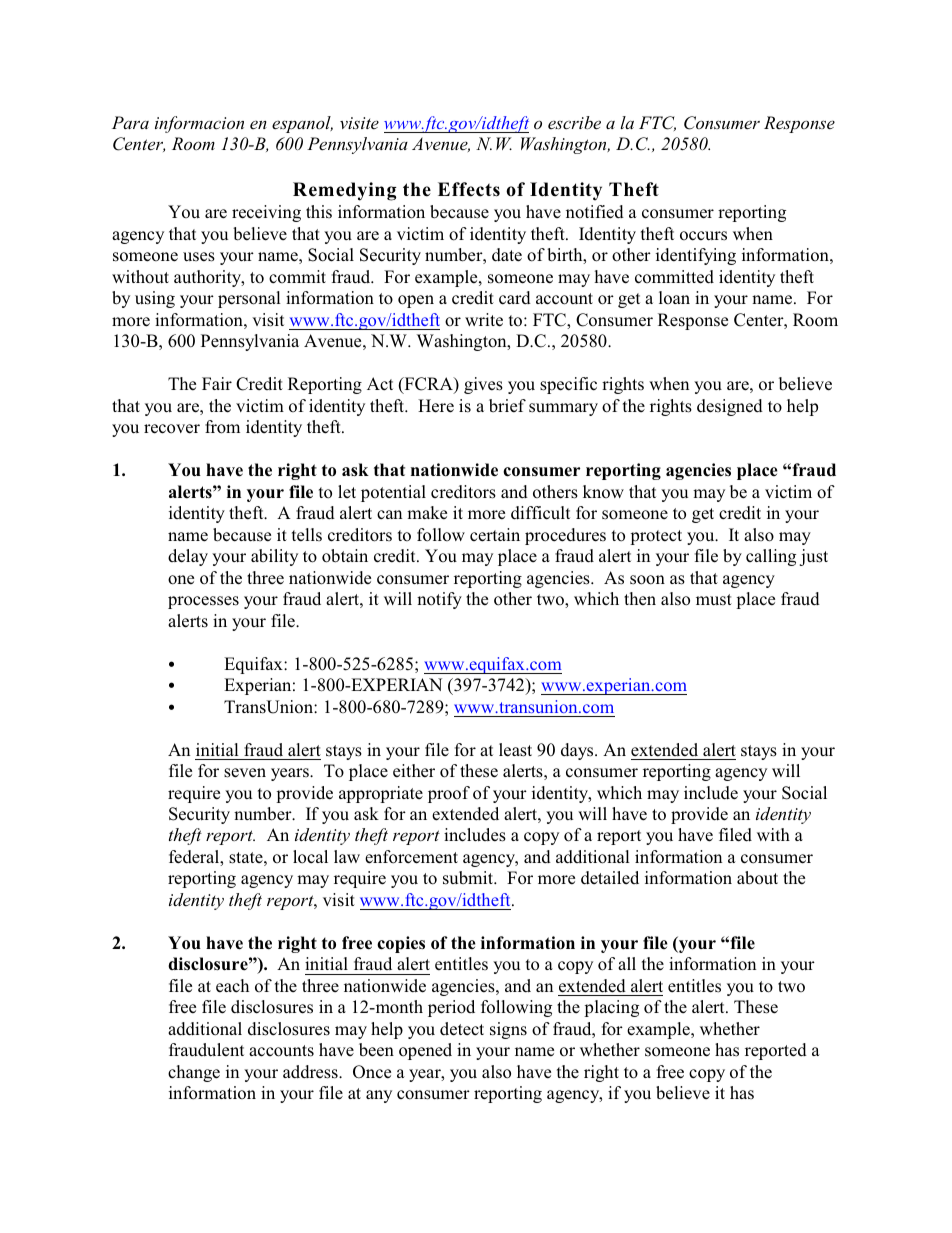 This screenshot has height=1233, width=952. Describe the element at coordinates (515, 750) in the screenshot. I see `least` at that location.
